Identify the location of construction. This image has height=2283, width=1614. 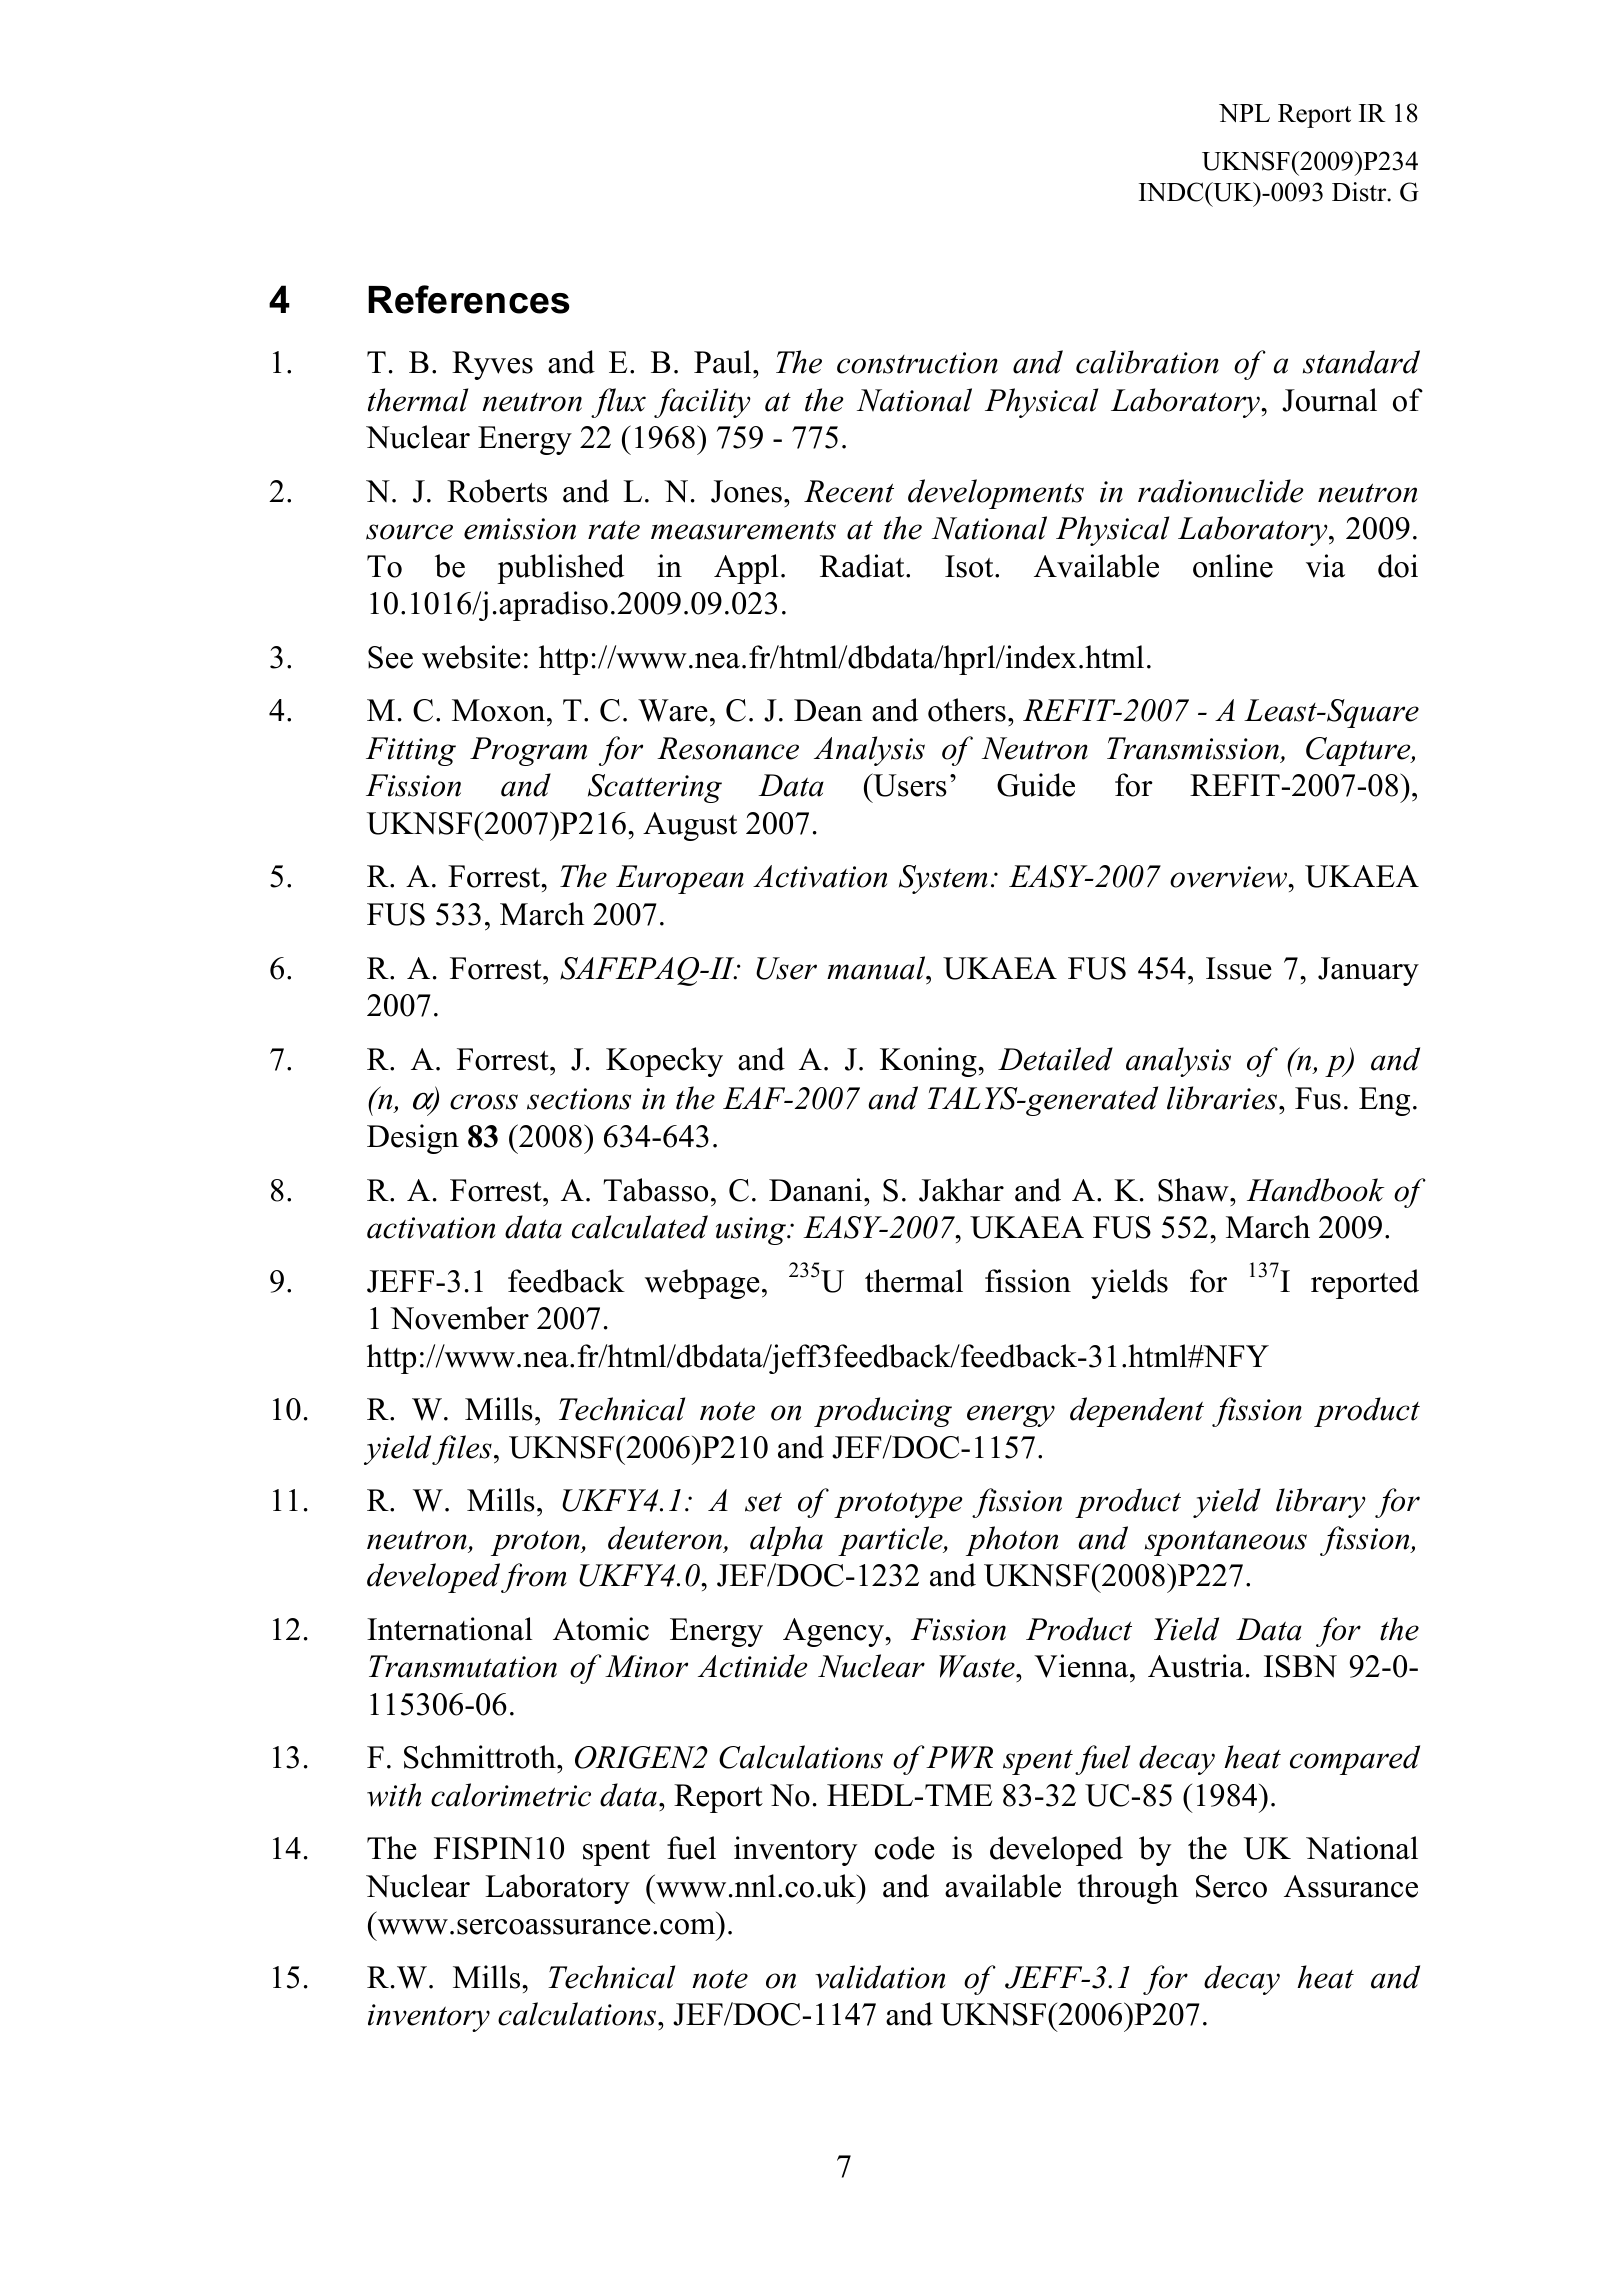
(917, 363).
